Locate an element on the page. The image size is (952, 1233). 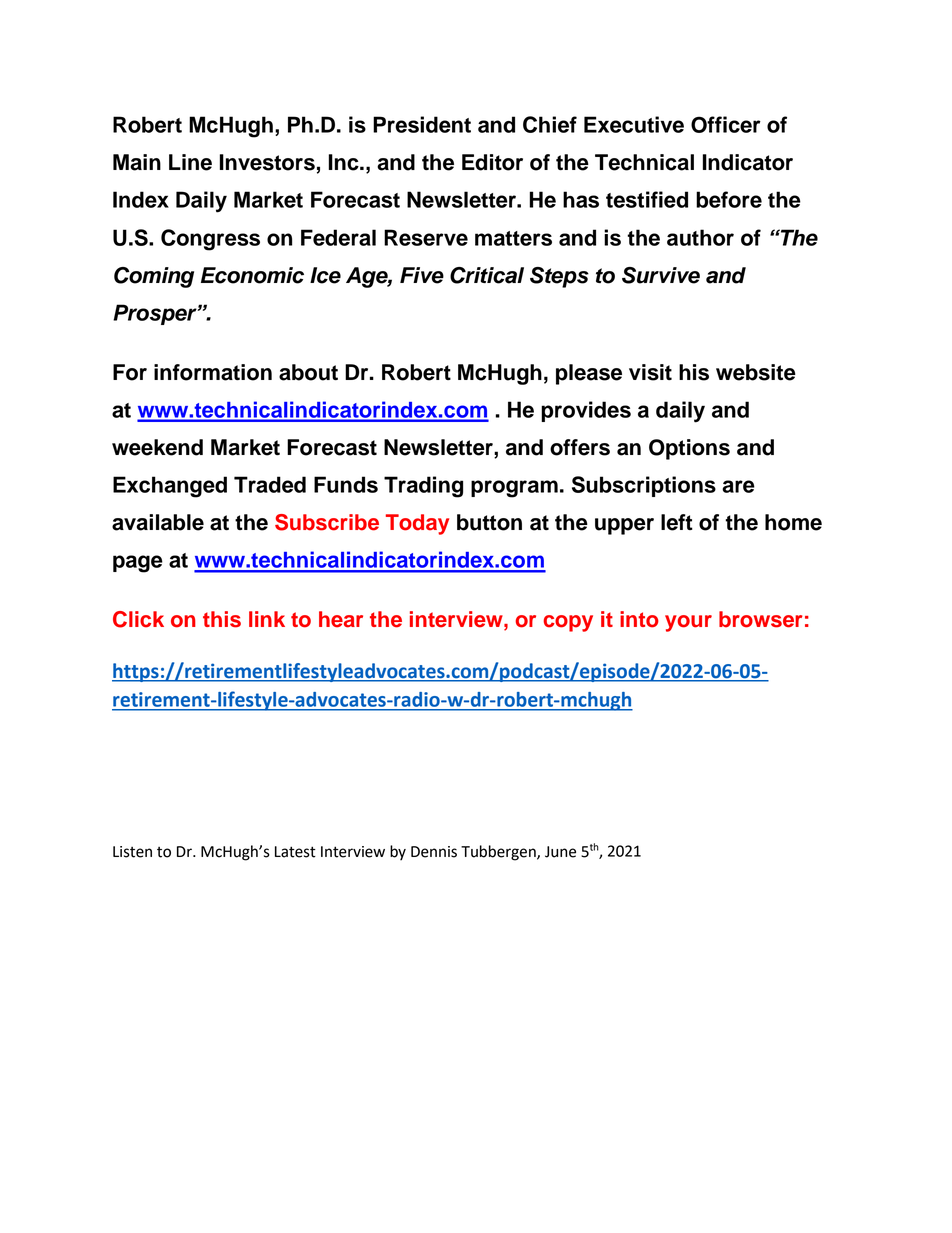
Listen is located at coordinates (132, 852).
